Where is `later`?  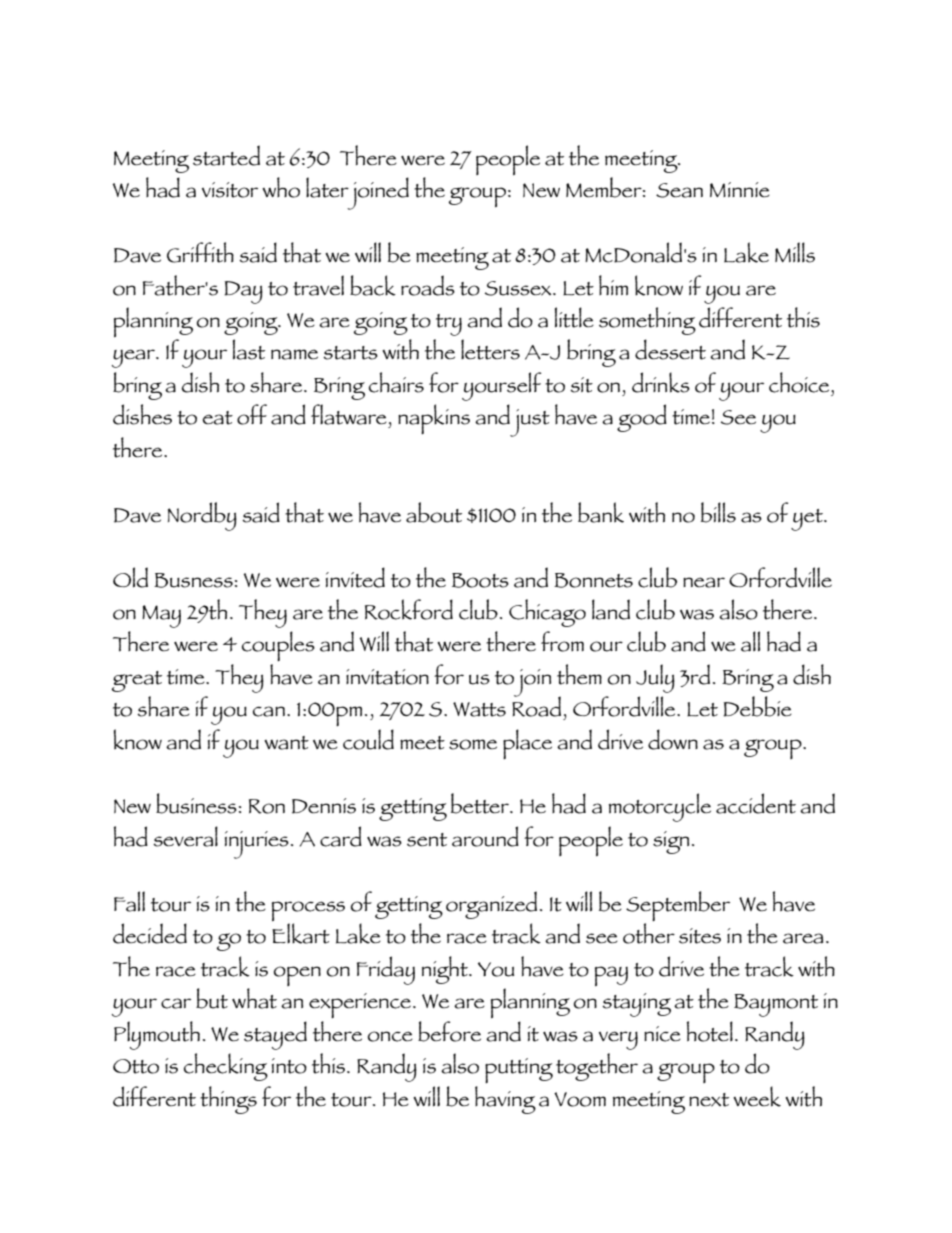
later is located at coordinates (327, 187).
